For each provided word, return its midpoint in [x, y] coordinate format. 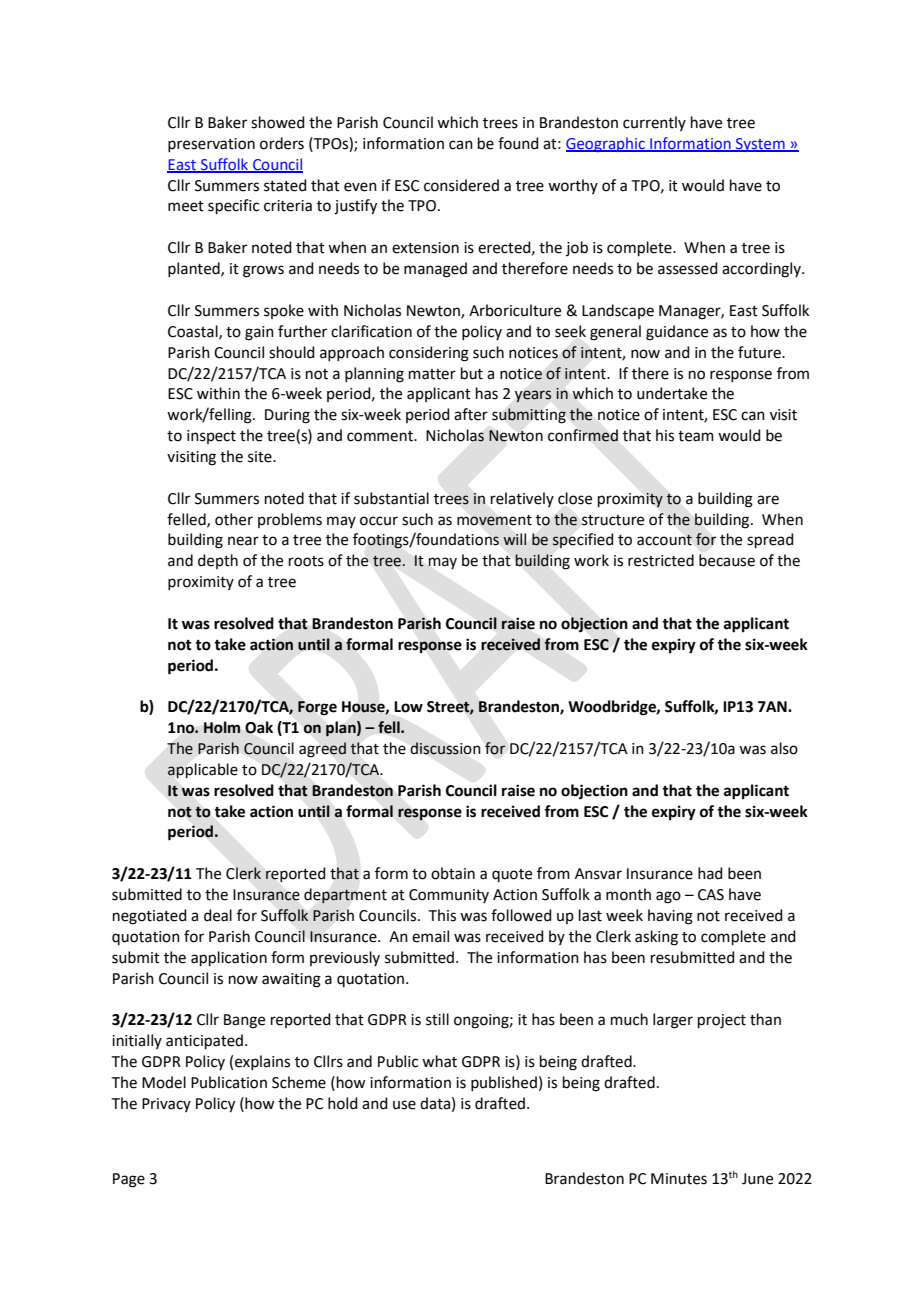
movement [494, 520]
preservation [211, 145]
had [710, 873]
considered [461, 185]
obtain [453, 873]
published [504, 1083]
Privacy [166, 1105]
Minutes [679, 1179]
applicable [202, 770]
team [696, 436]
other [234, 519]
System [760, 145]
